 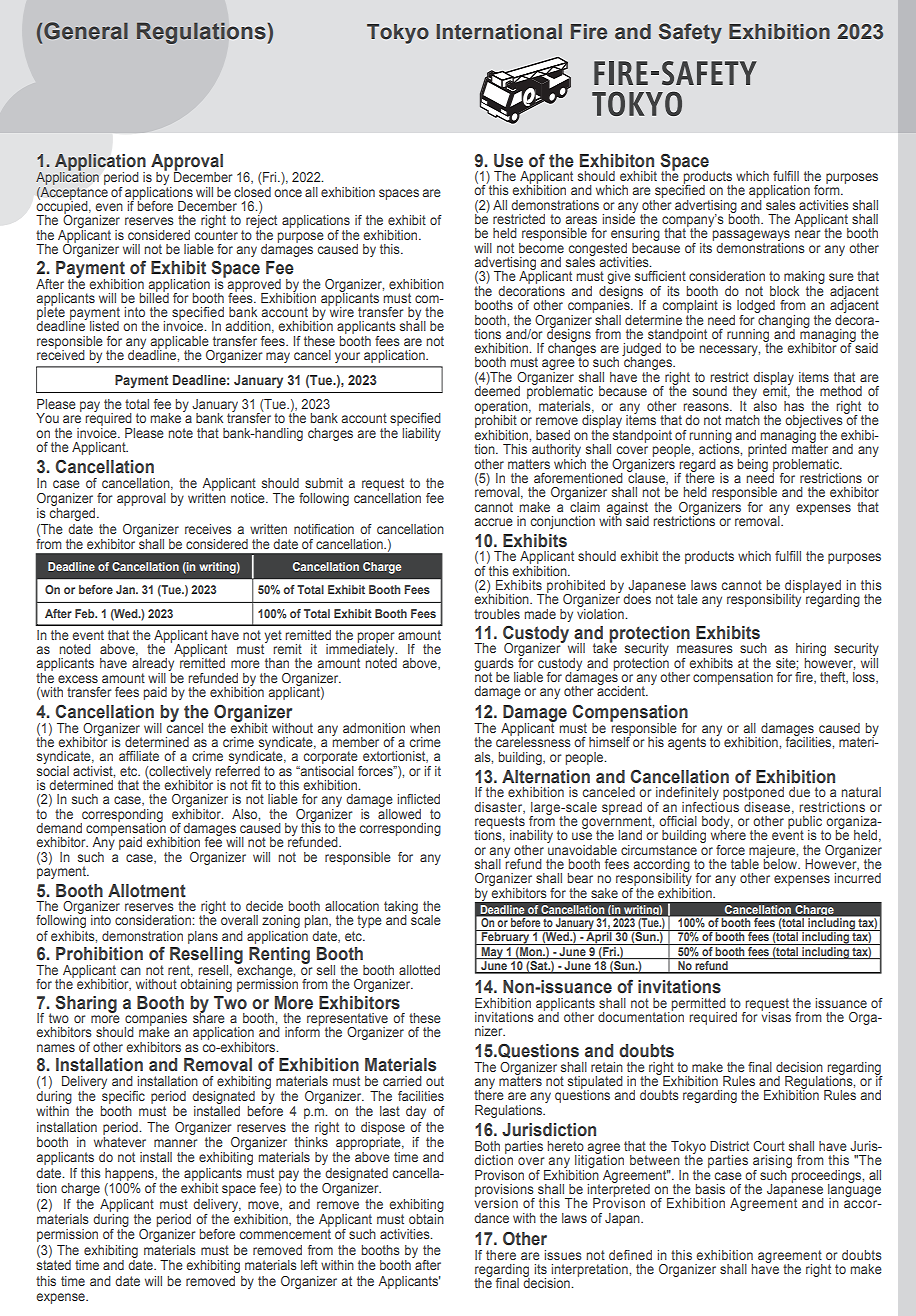 What do you see at coordinates (497, 390) in the document?
I see `deemed` at bounding box center [497, 390].
